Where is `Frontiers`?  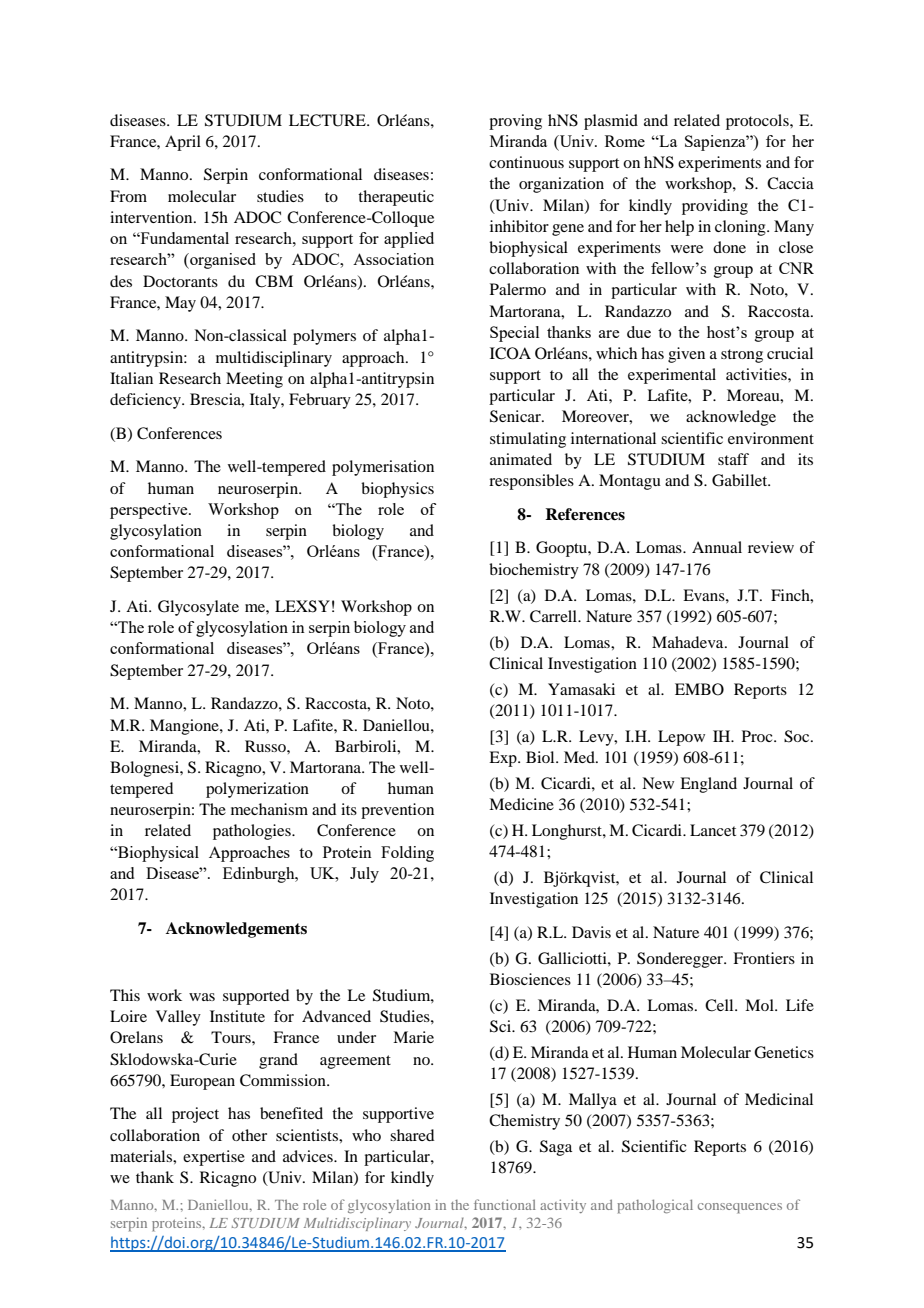
Frontiers is located at coordinates (764, 958).
